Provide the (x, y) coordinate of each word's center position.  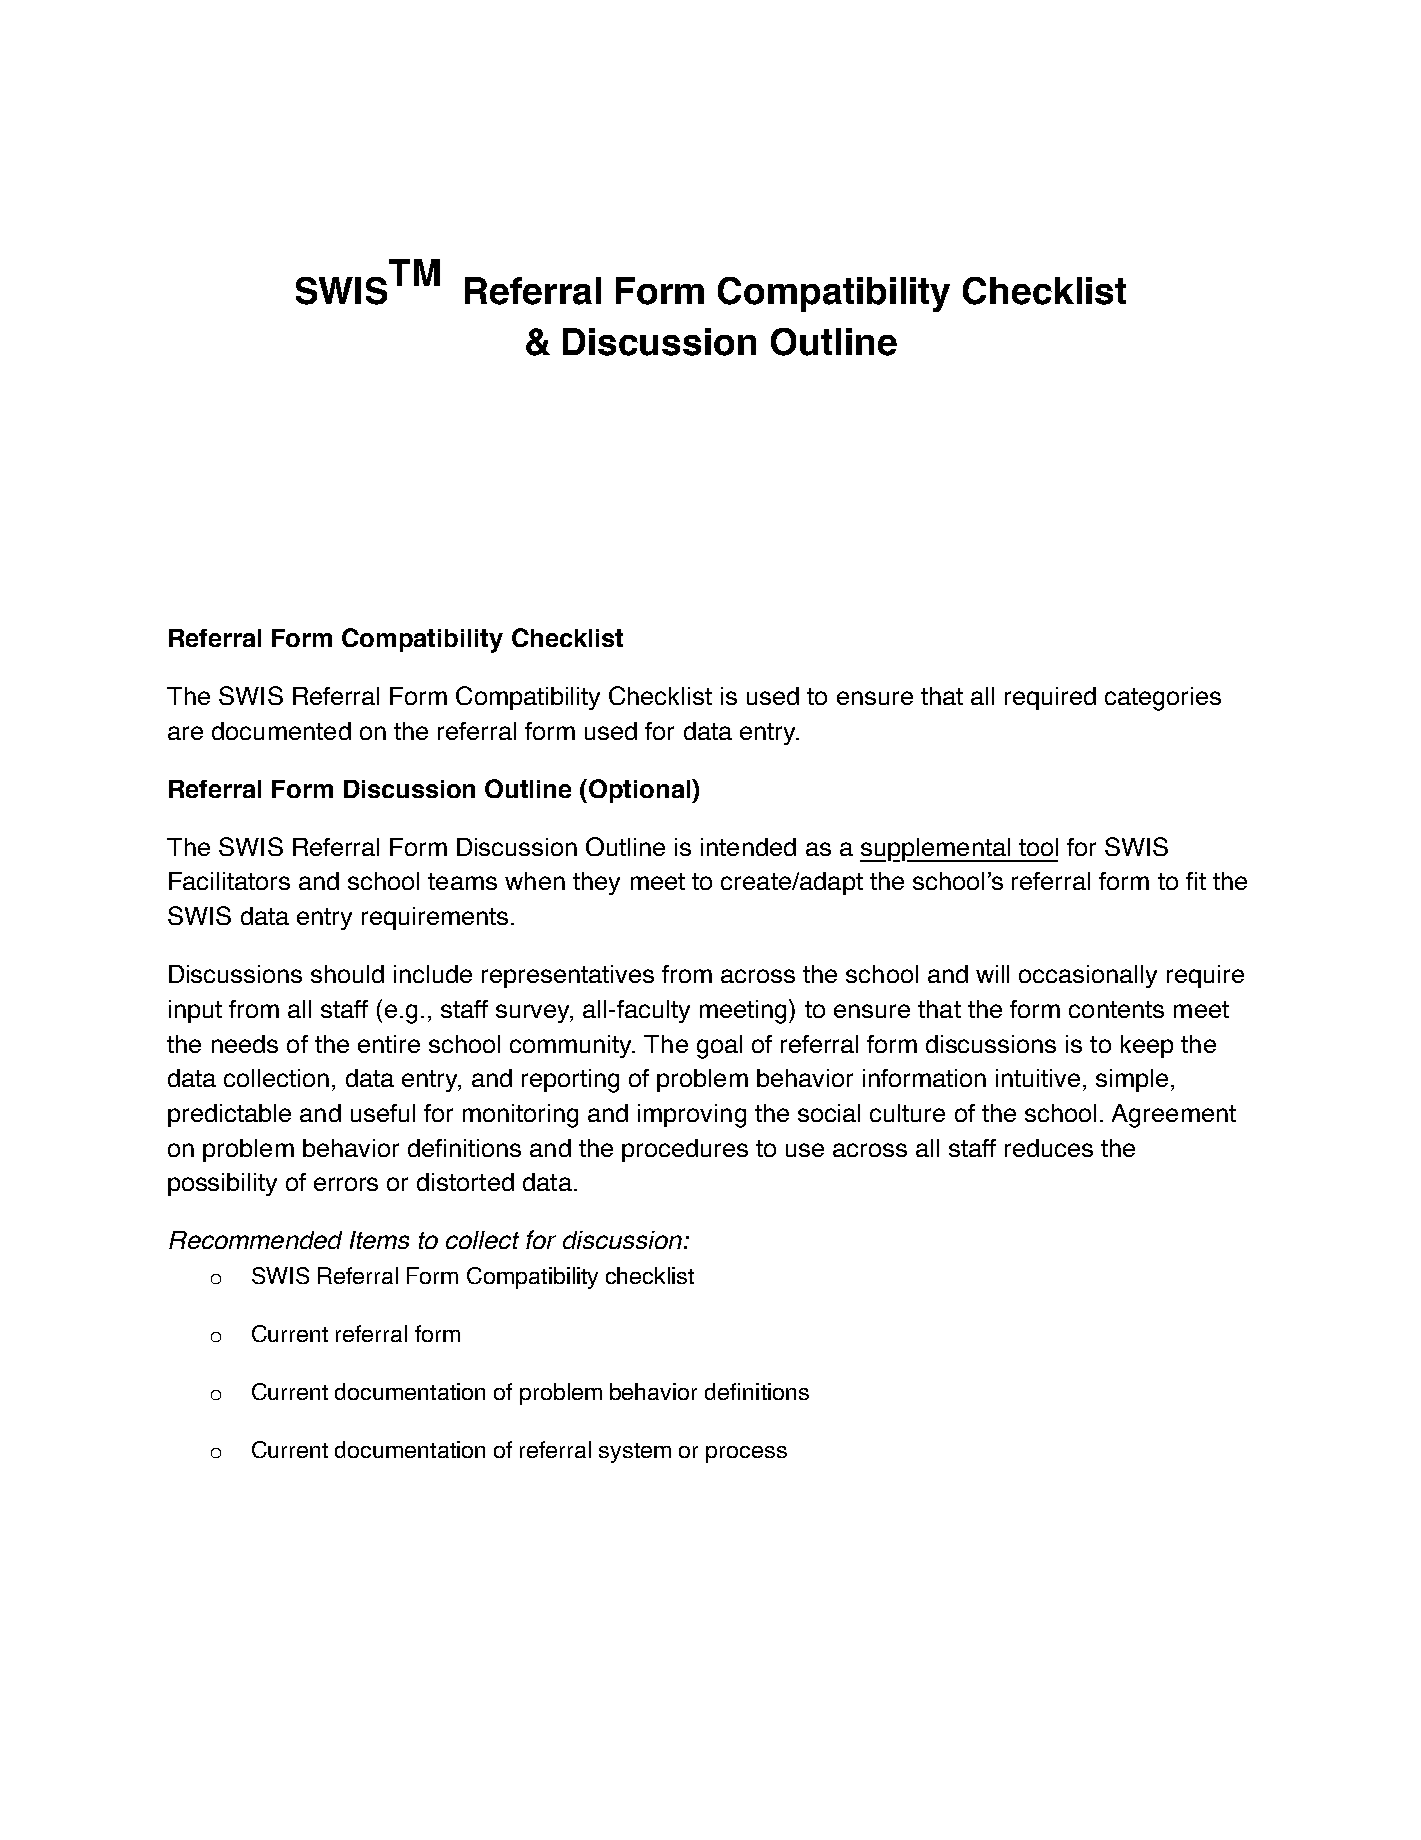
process (746, 1454)
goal (719, 1047)
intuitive (1038, 1078)
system (635, 1453)
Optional (641, 791)
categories (1163, 699)
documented (281, 731)
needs (245, 1044)
